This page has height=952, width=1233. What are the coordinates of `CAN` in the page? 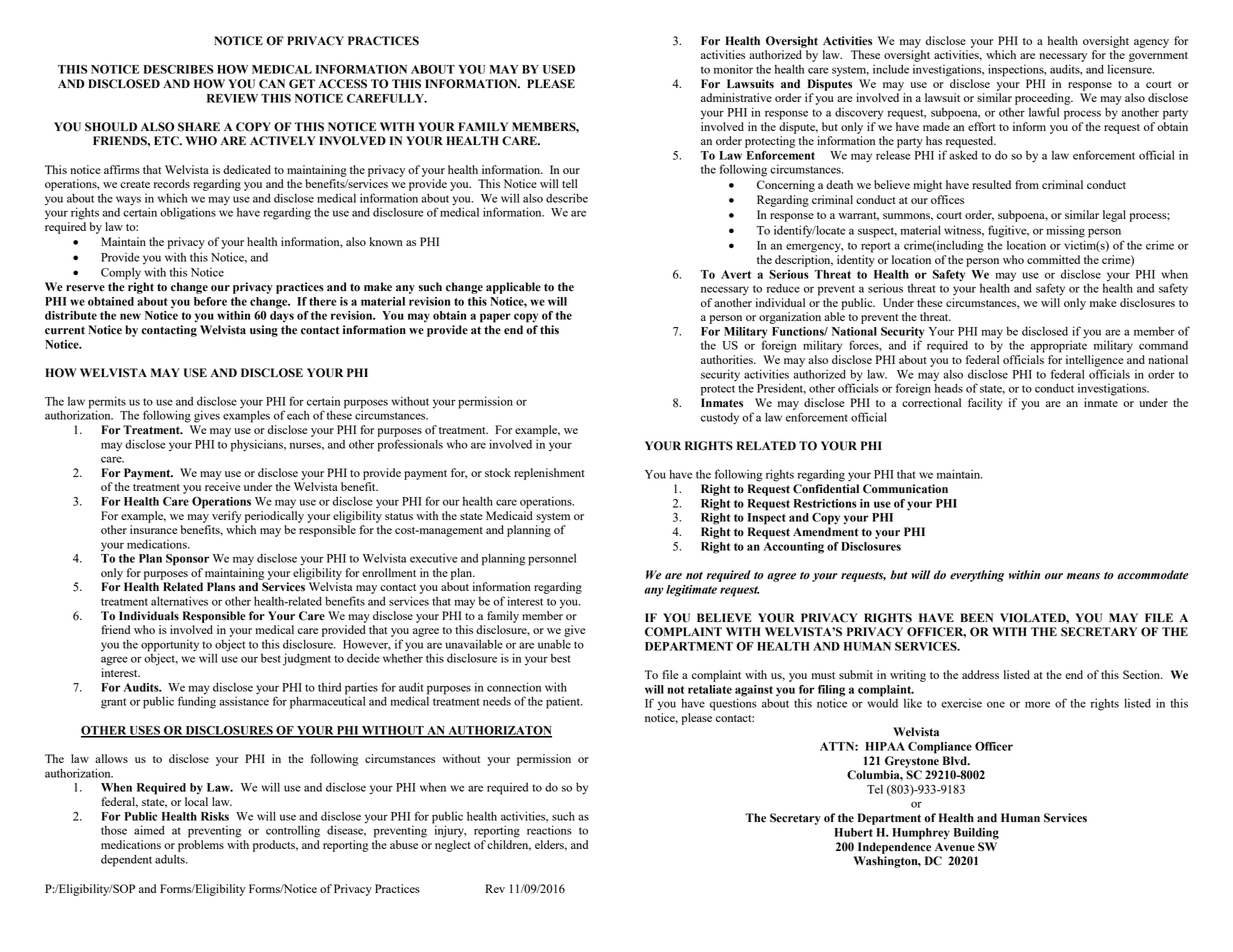 It's located at (272, 84).
